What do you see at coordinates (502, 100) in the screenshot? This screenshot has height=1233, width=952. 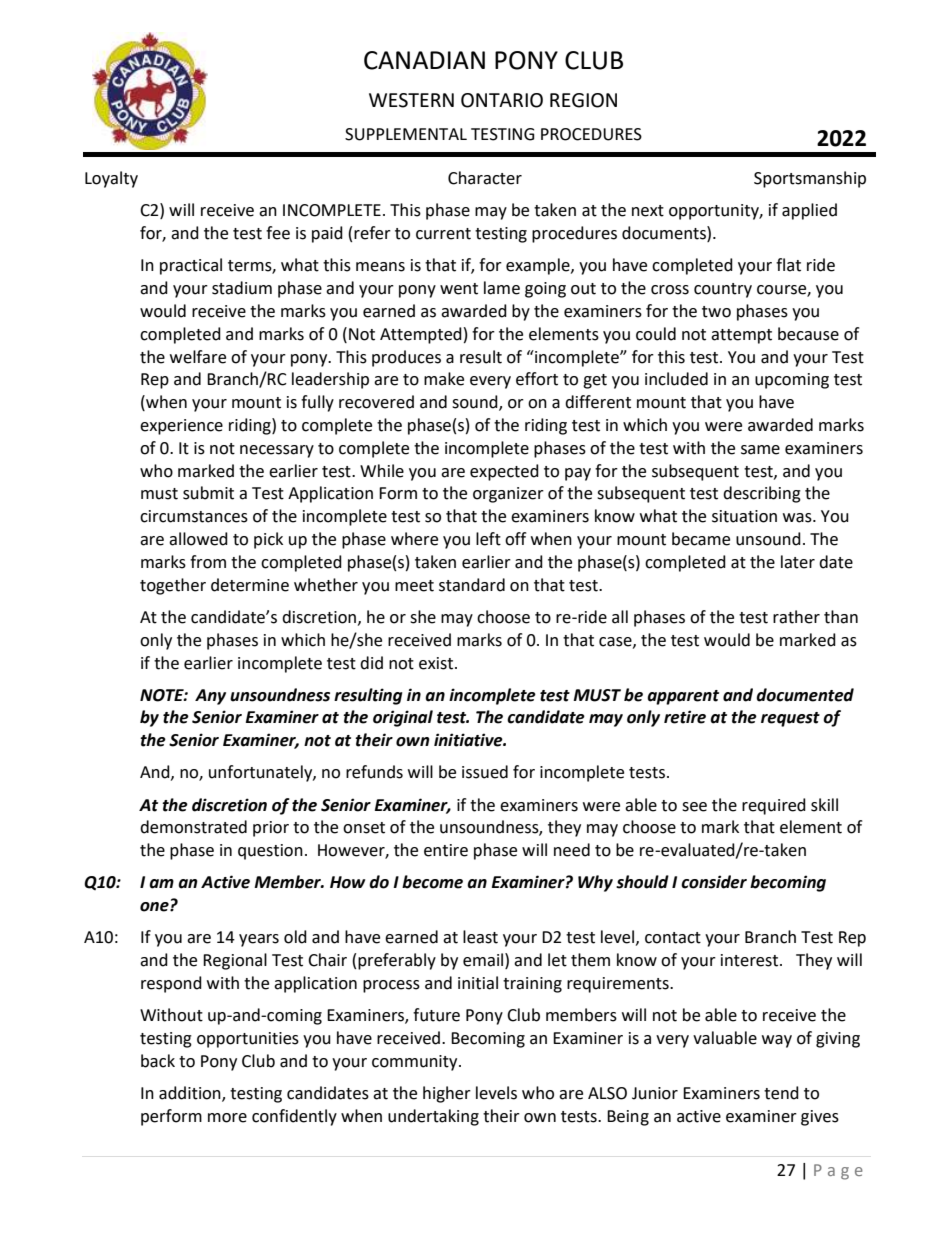 I see `ONTARIO` at bounding box center [502, 100].
